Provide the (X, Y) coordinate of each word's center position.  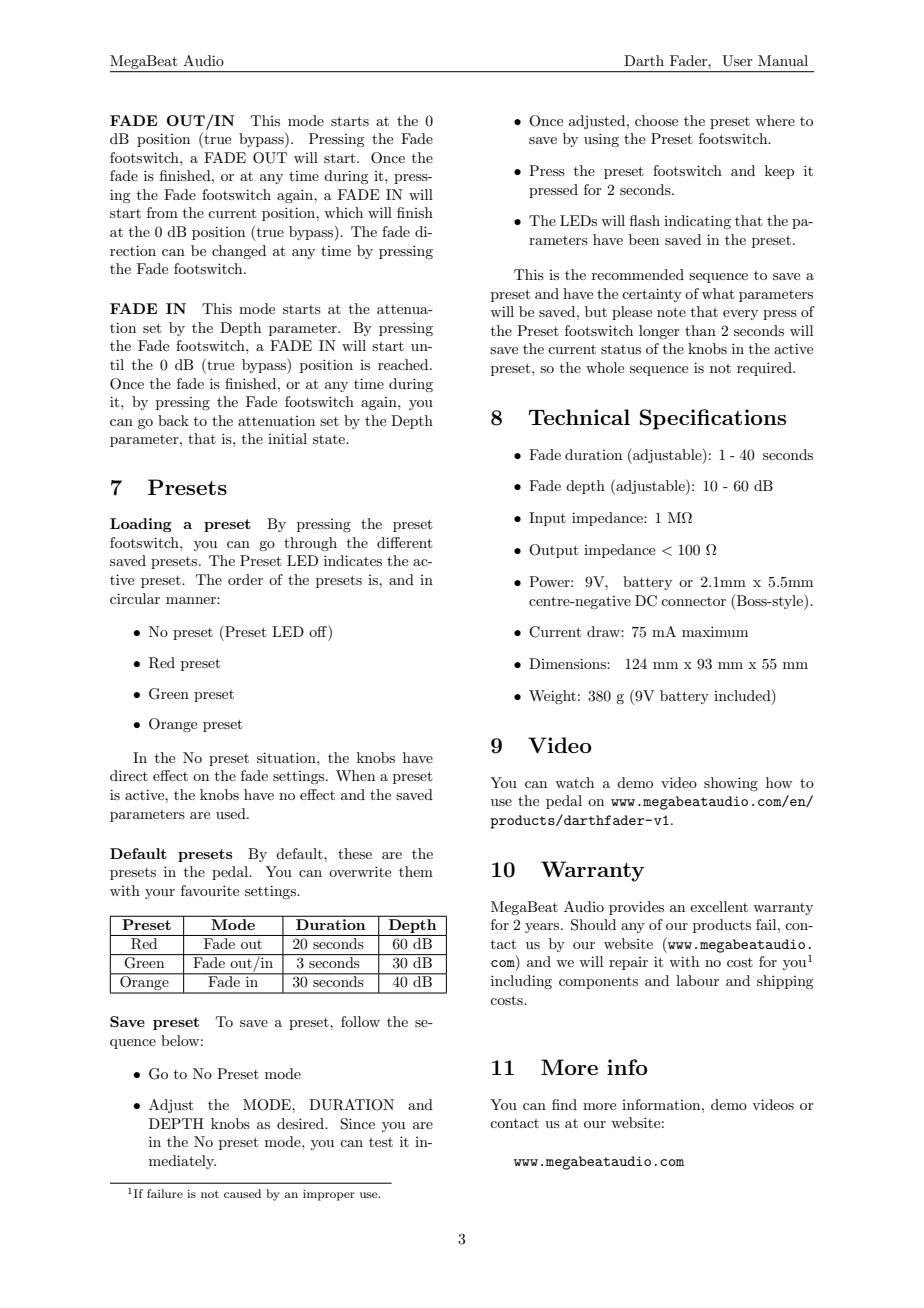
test (381, 1142)
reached (404, 364)
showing (731, 784)
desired (301, 1123)
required (765, 369)
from (162, 212)
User (737, 61)
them (416, 871)
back (173, 420)
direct (129, 775)
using (601, 140)
